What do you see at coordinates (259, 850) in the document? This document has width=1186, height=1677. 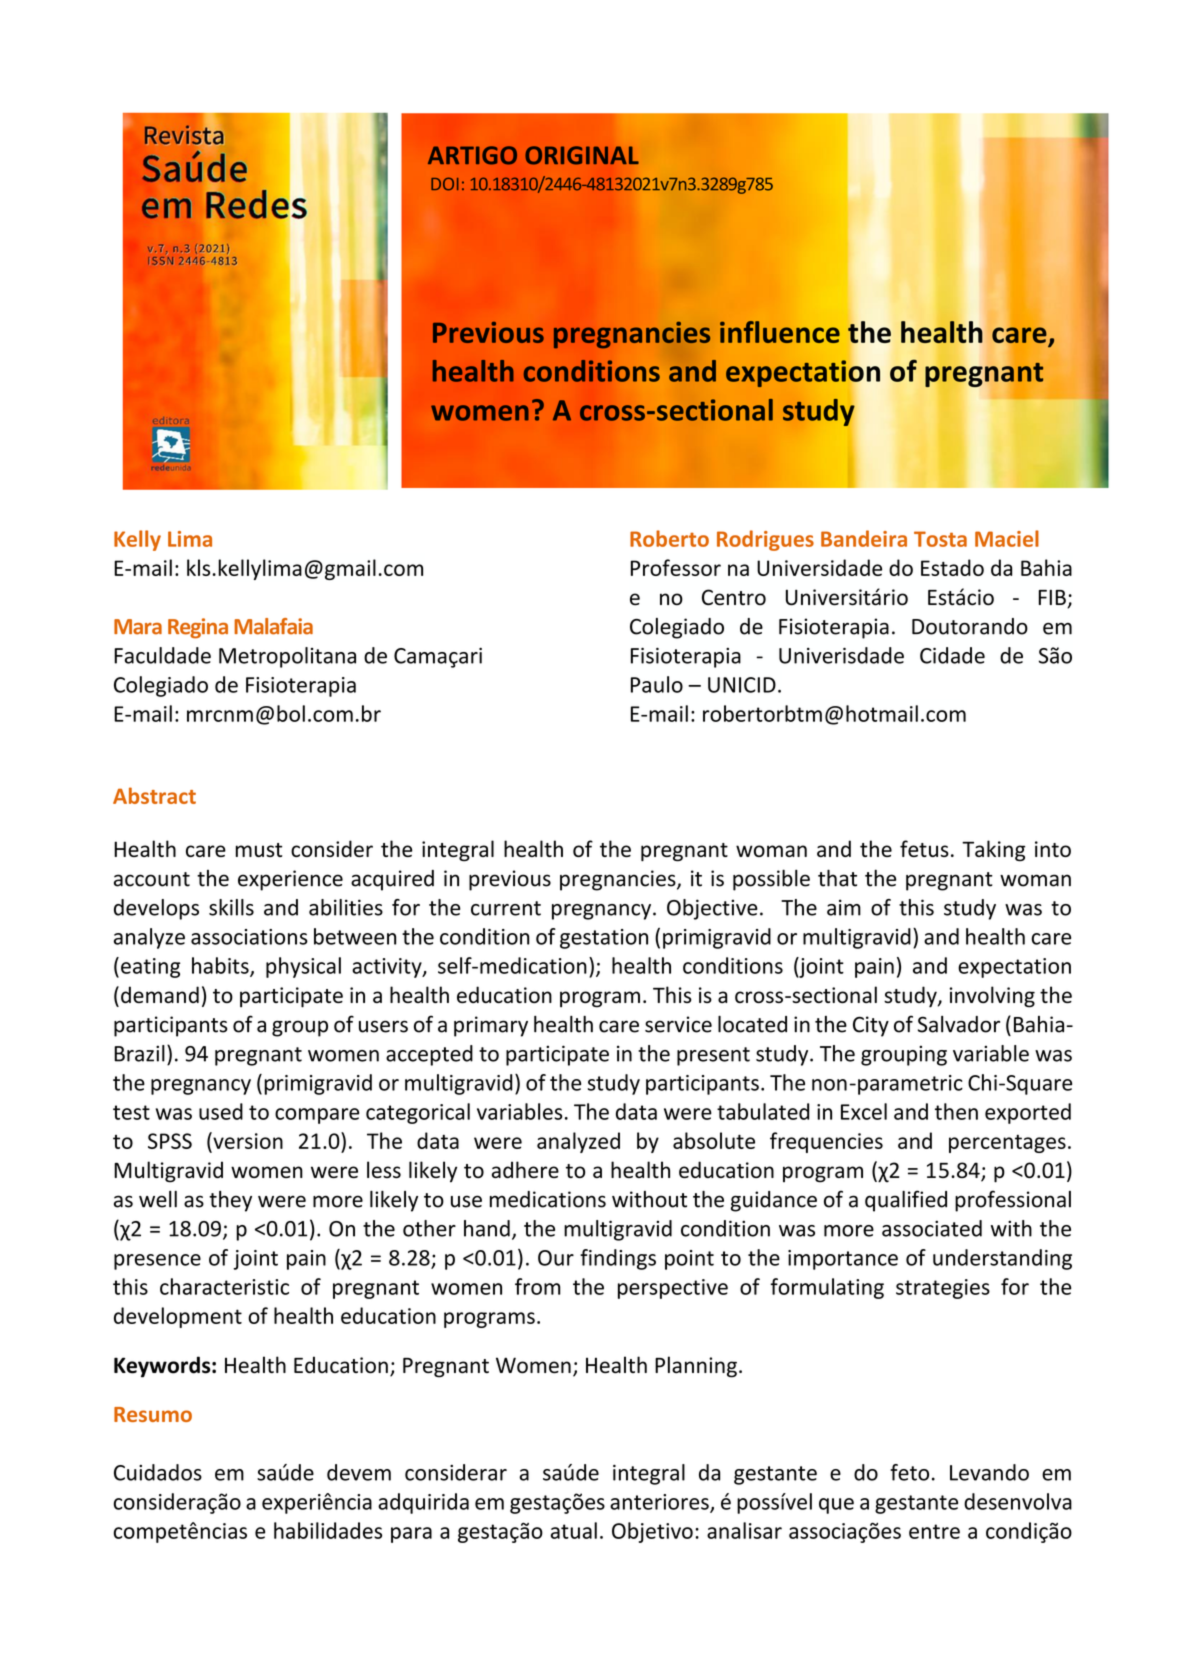 I see `must` at bounding box center [259, 850].
